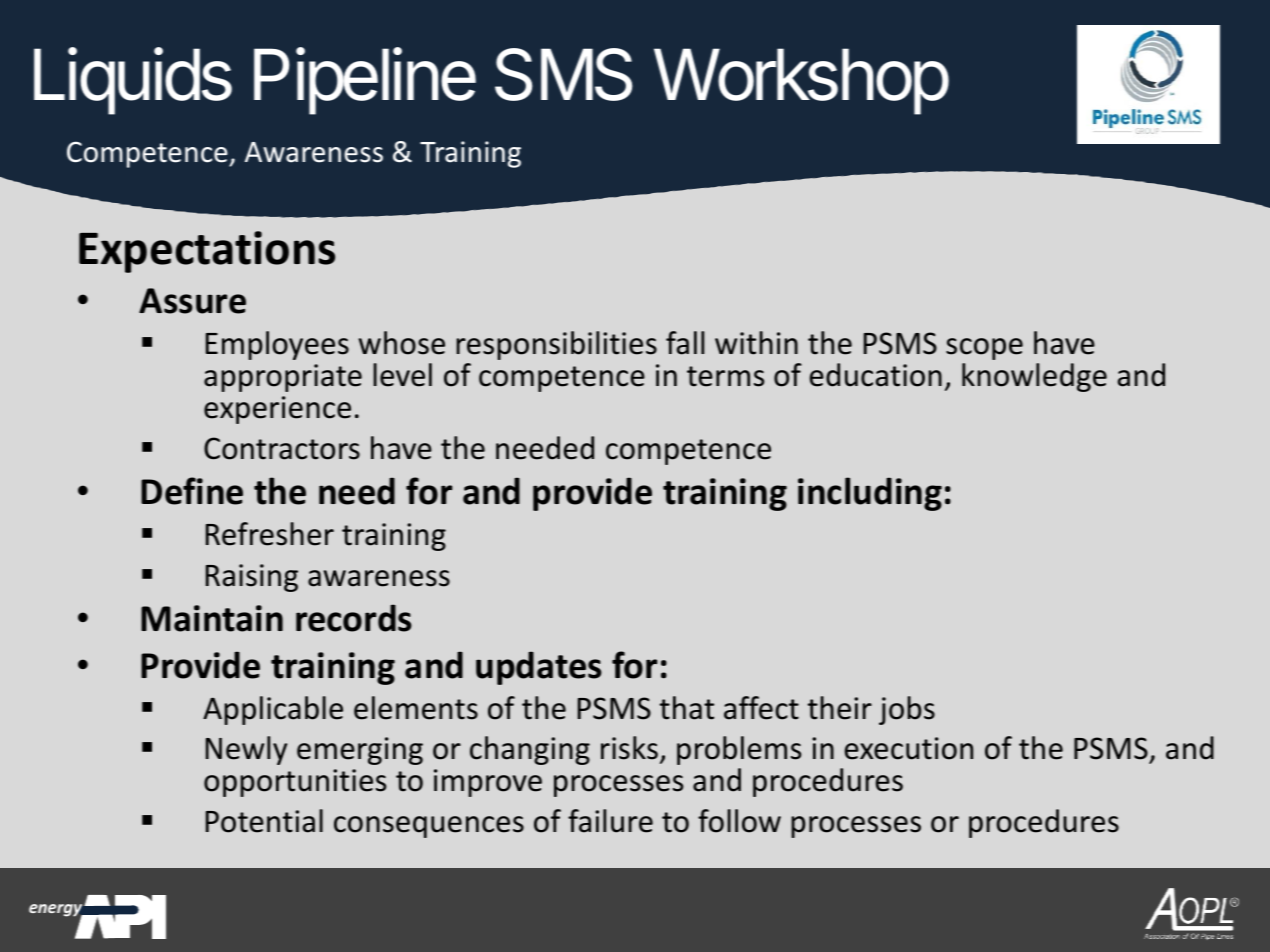 This screenshot has width=1270, height=952. Describe the element at coordinates (270, 534) in the screenshot. I see `Refresher` at that location.
